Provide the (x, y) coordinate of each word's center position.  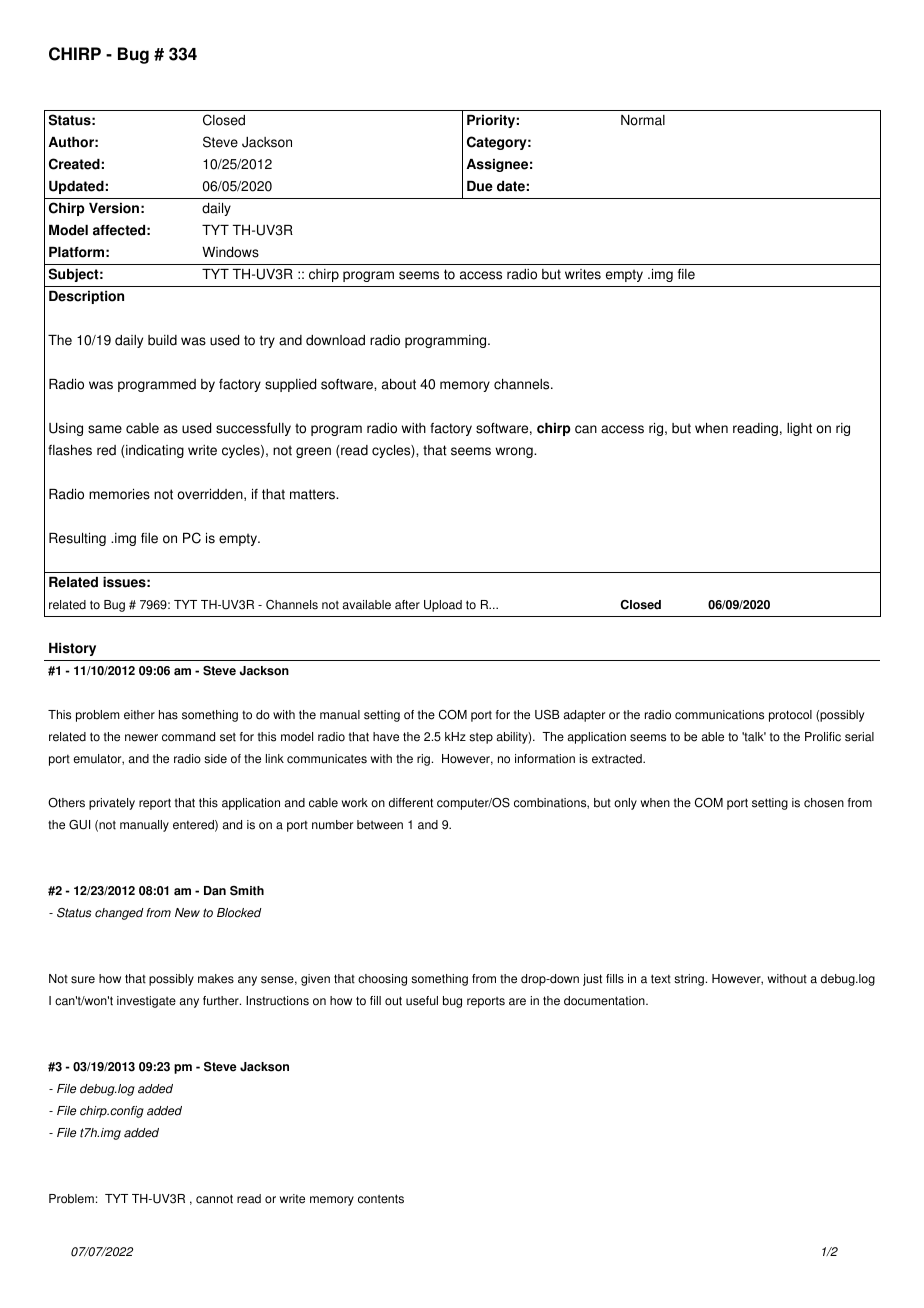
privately (112, 804)
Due (480, 186)
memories (119, 494)
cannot (214, 1199)
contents (381, 1199)
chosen (824, 803)
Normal (643, 120)
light (799, 429)
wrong (515, 452)
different (411, 803)
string (689, 980)
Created (74, 164)
